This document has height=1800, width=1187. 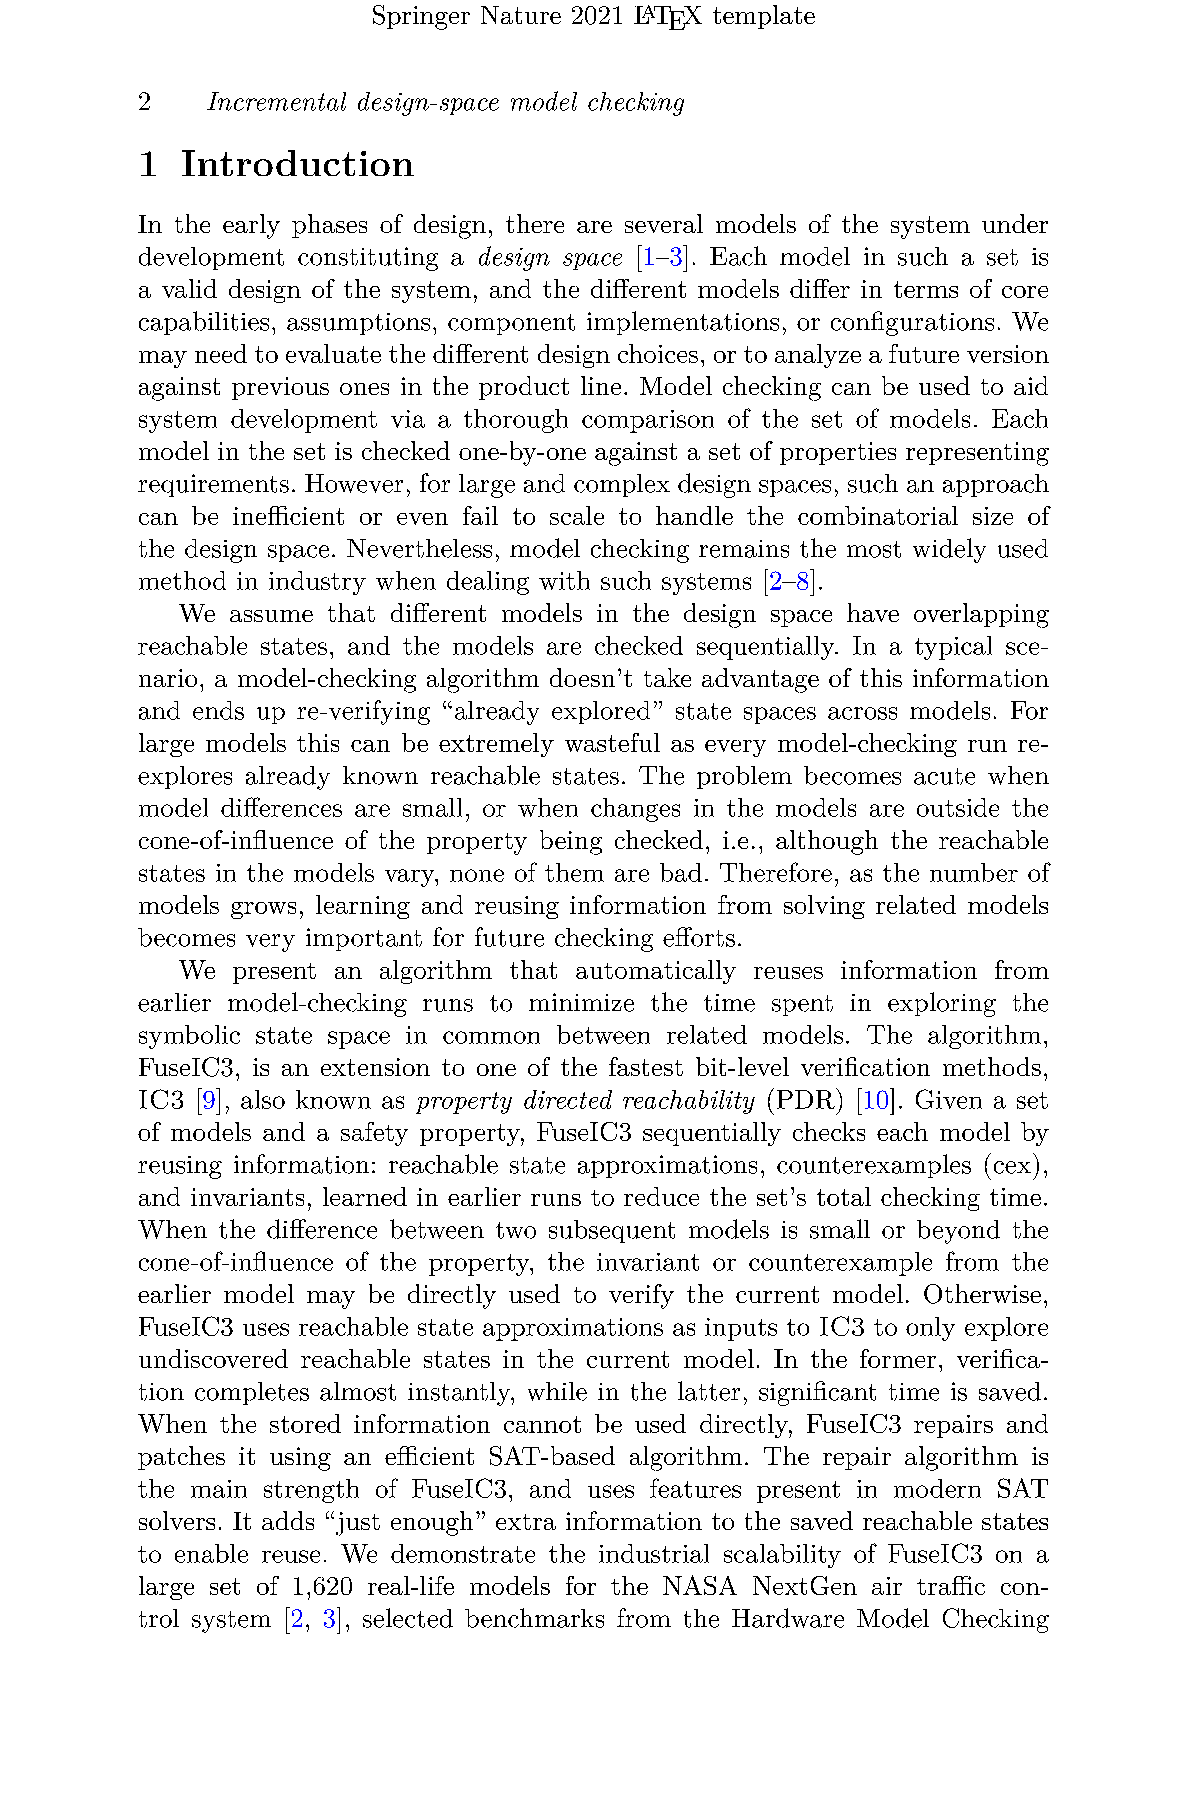 I want to click on outside, so click(x=958, y=807).
